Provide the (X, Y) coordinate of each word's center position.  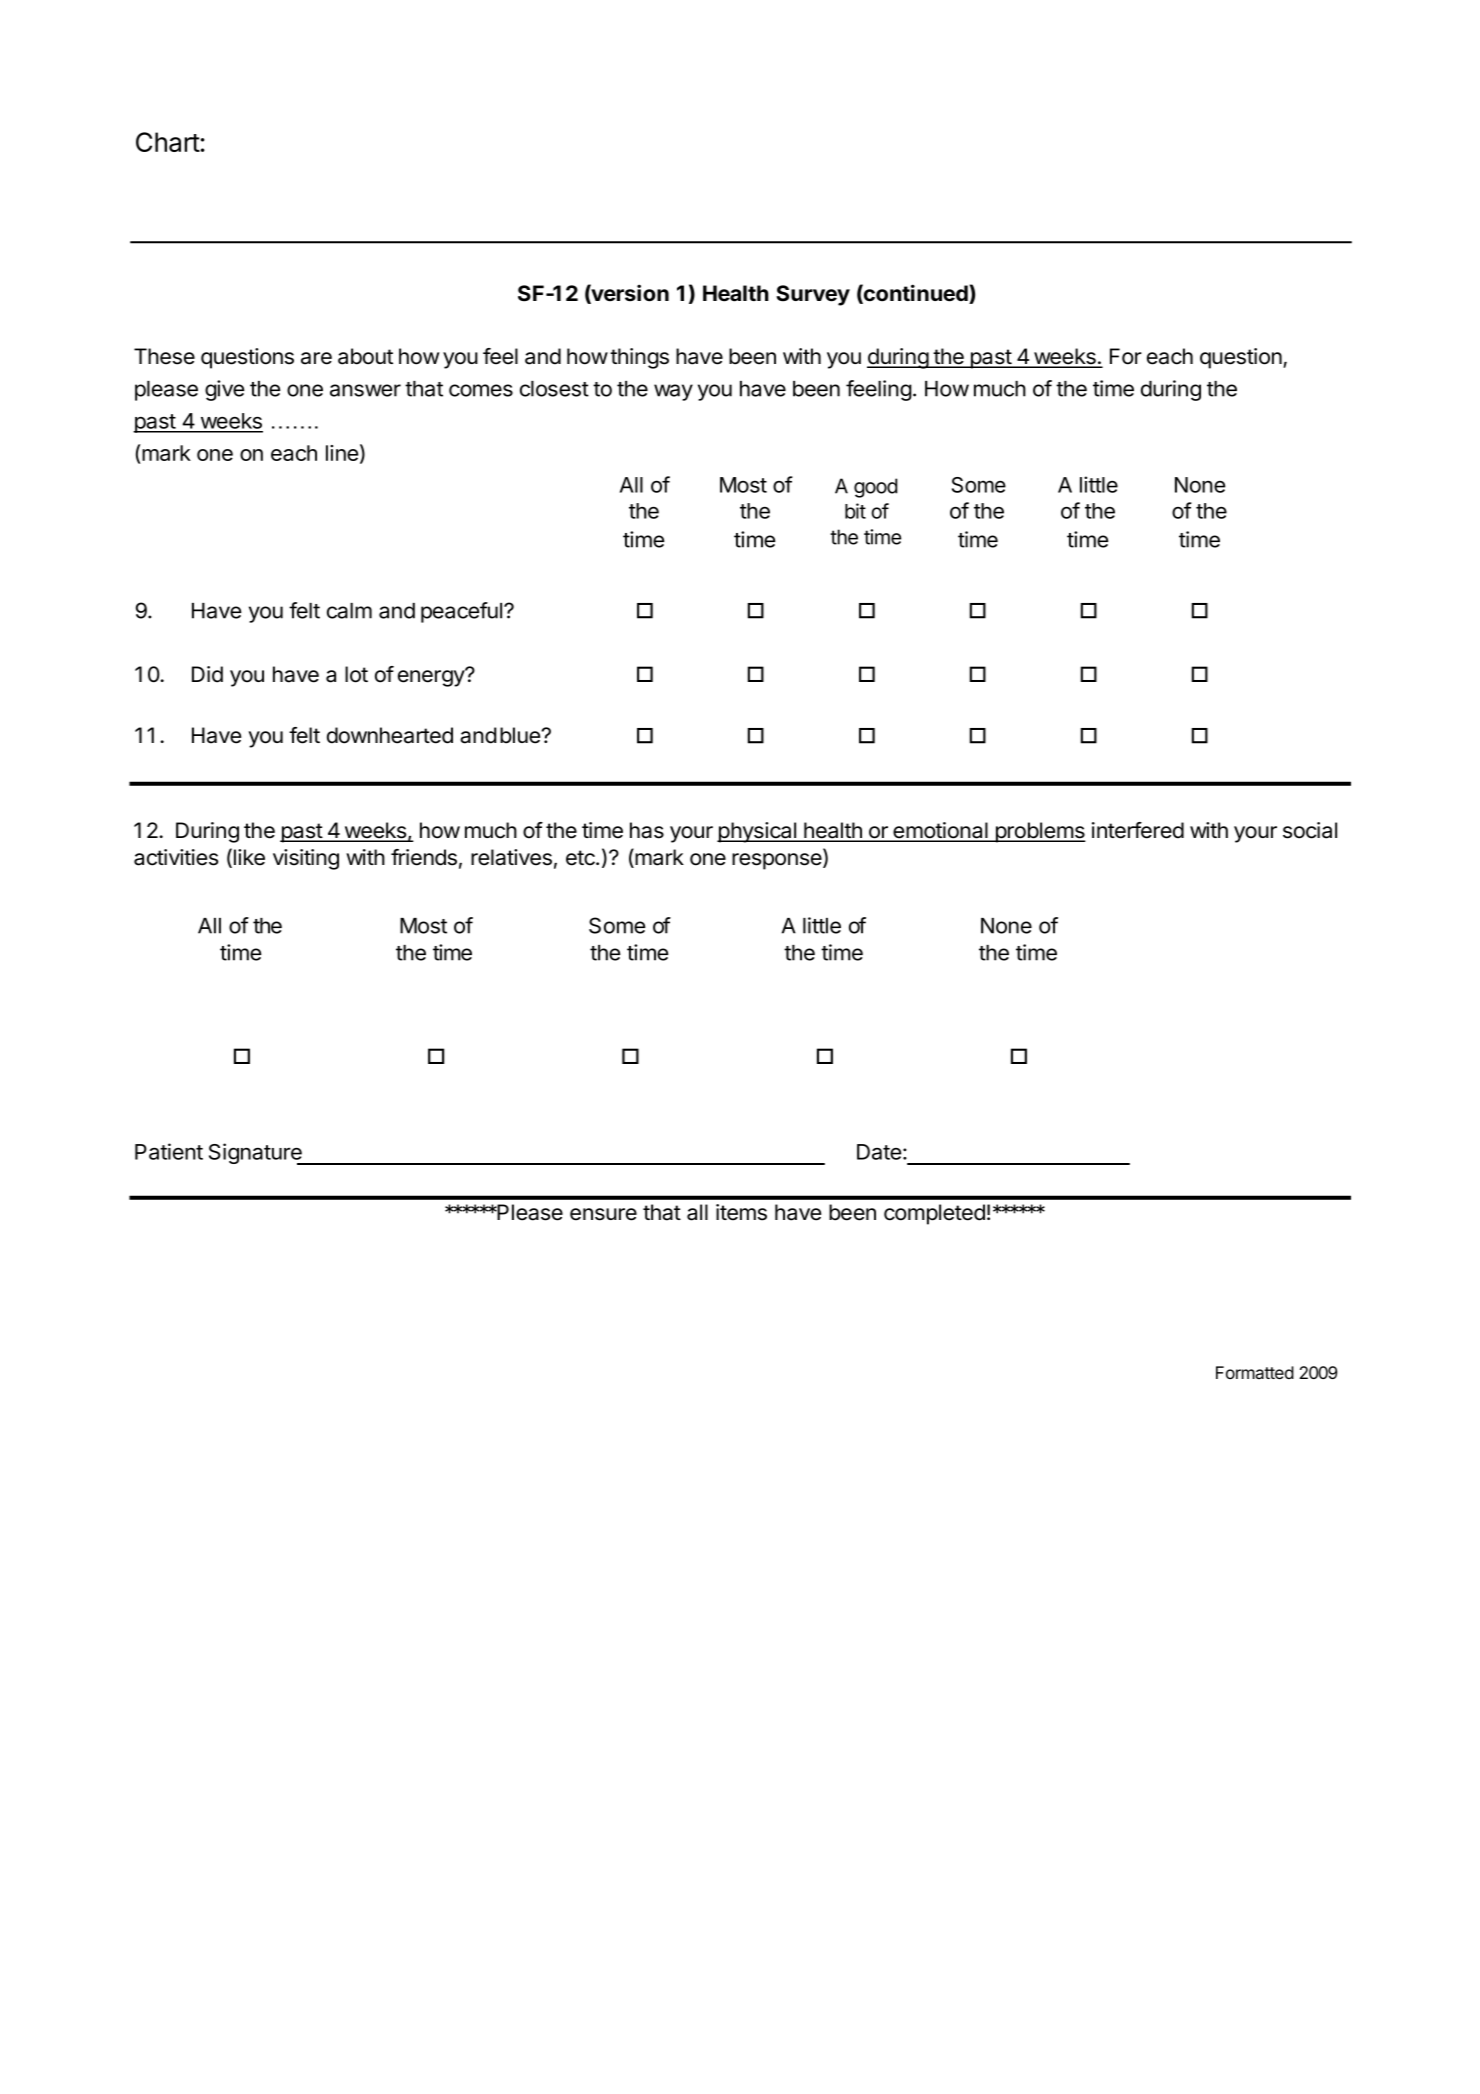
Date (879, 1152)
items (741, 1212)
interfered (1138, 830)
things (639, 358)
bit (855, 511)
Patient (169, 1151)
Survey (813, 295)
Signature (256, 1154)
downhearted (390, 735)
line (342, 453)
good (876, 488)
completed (934, 1214)
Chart (168, 142)
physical (757, 832)
